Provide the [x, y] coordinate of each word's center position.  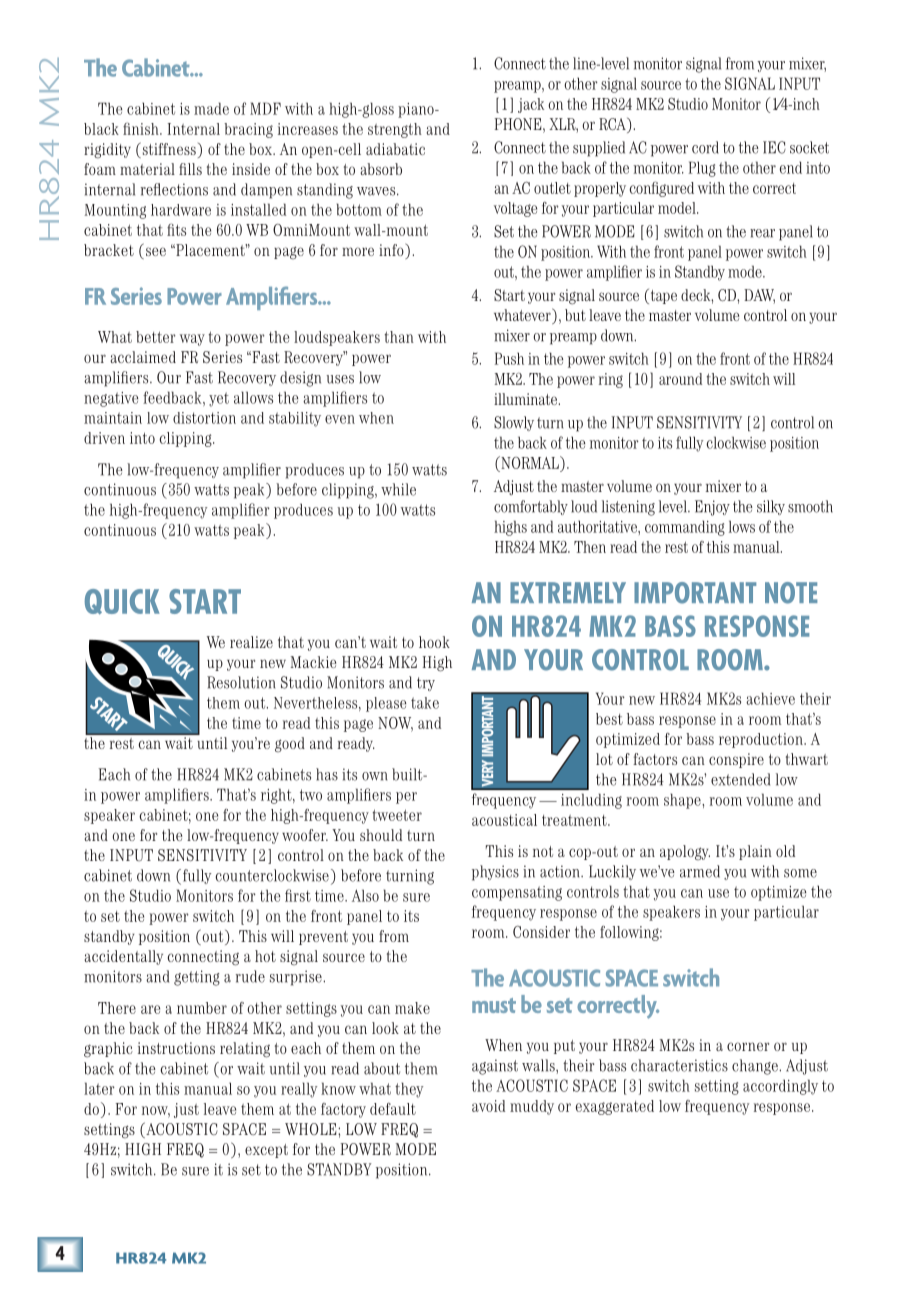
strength [395, 130]
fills [190, 169]
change [756, 1067]
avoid [488, 1106]
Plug [702, 169]
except [266, 1151]
